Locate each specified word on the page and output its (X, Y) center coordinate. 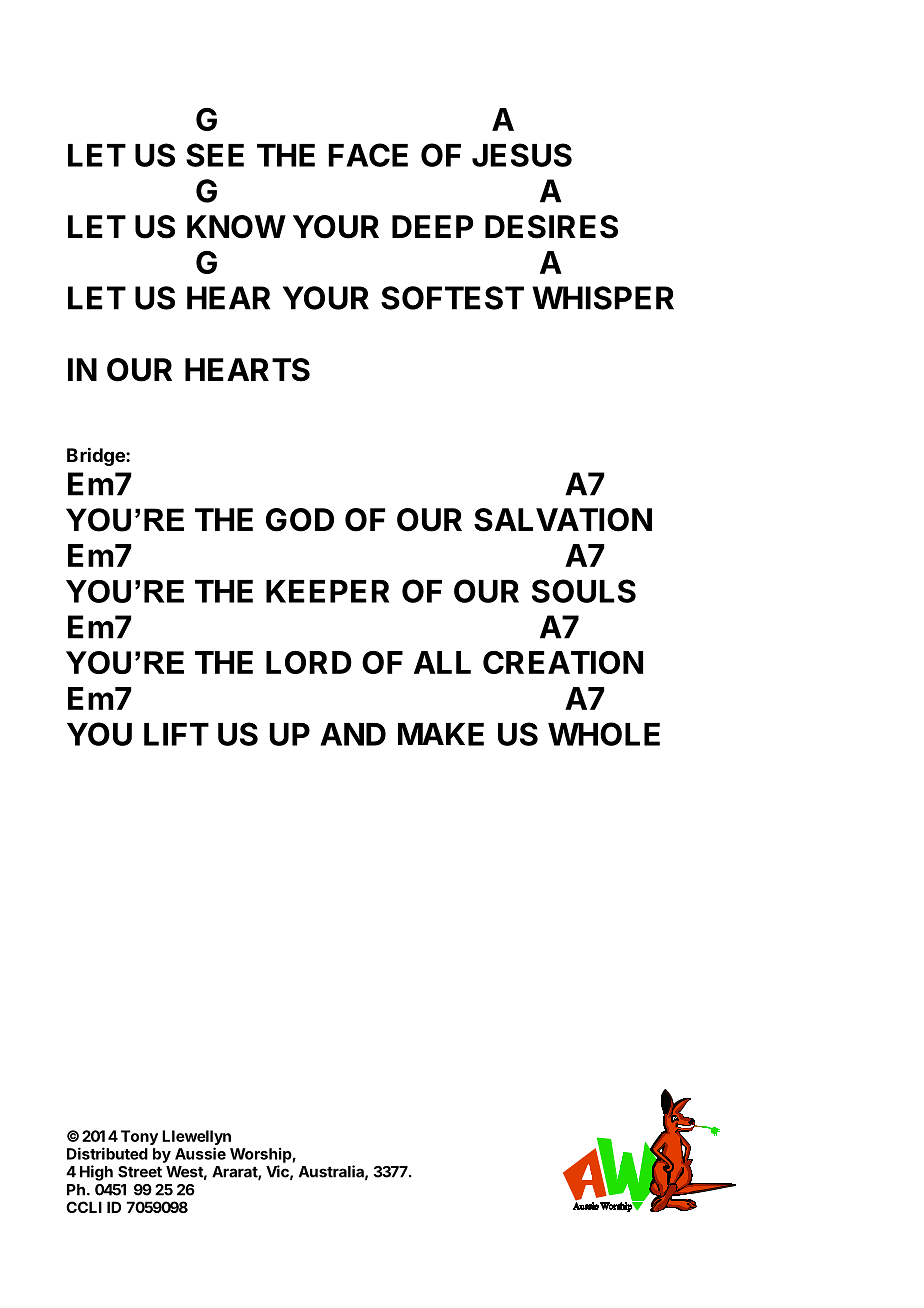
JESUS (522, 155)
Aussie (200, 1153)
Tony (139, 1137)
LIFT (176, 734)
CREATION (563, 662)
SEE (215, 155)
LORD (309, 662)
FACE (368, 155)
